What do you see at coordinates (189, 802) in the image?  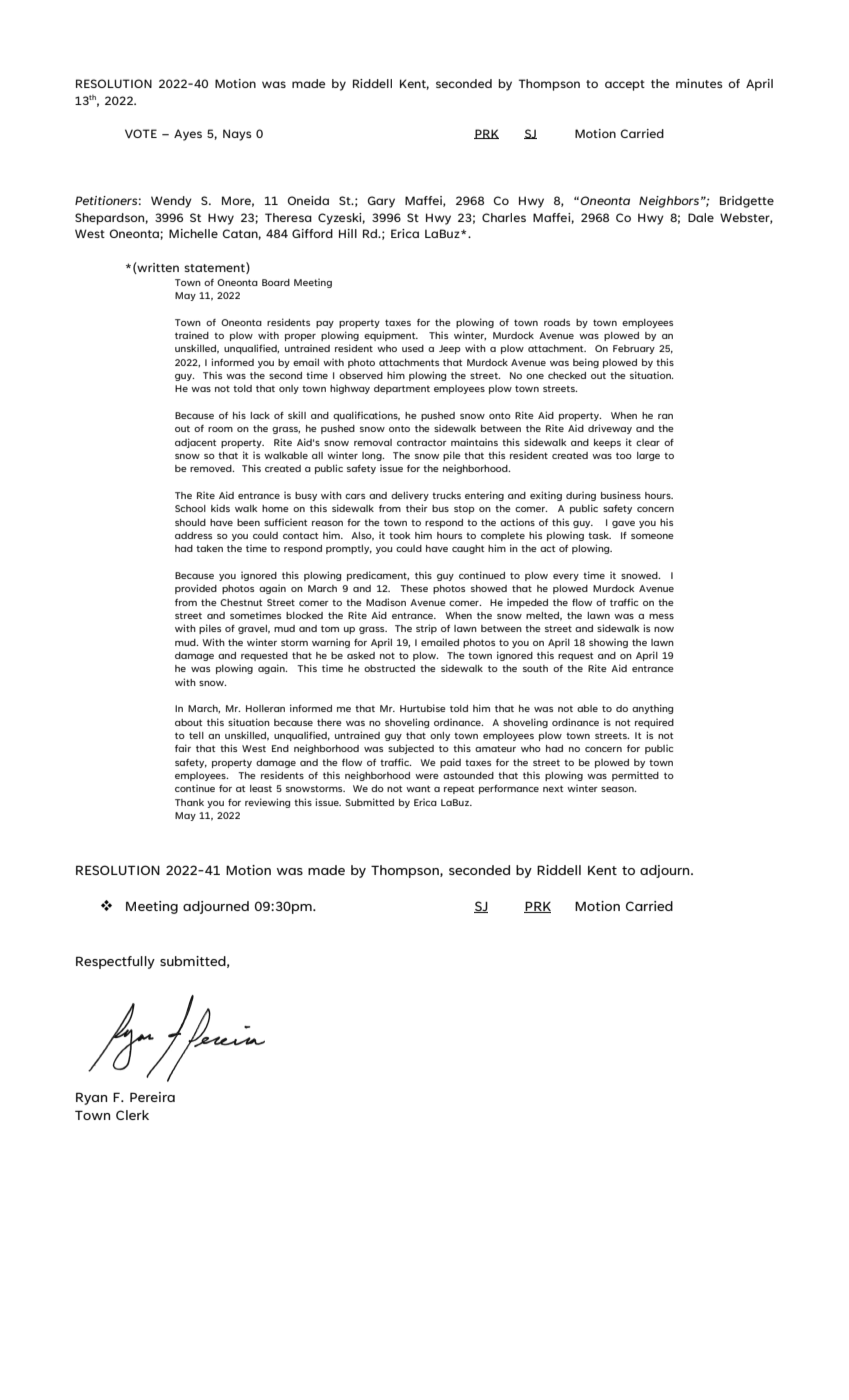 I see `Thank` at bounding box center [189, 802].
